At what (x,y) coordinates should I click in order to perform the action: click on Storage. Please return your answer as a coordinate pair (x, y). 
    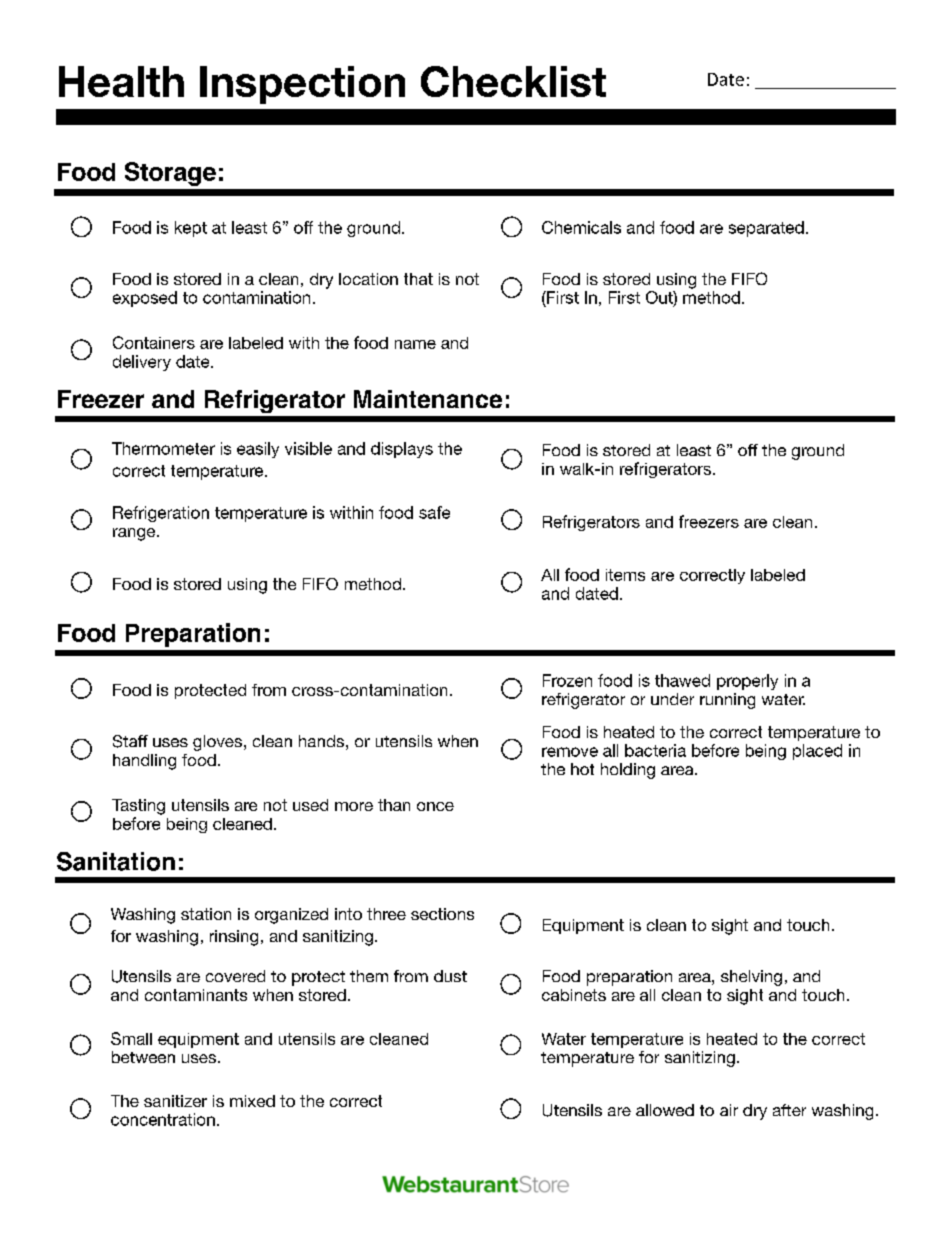
    Looking at the image, I should click on (170, 174).
